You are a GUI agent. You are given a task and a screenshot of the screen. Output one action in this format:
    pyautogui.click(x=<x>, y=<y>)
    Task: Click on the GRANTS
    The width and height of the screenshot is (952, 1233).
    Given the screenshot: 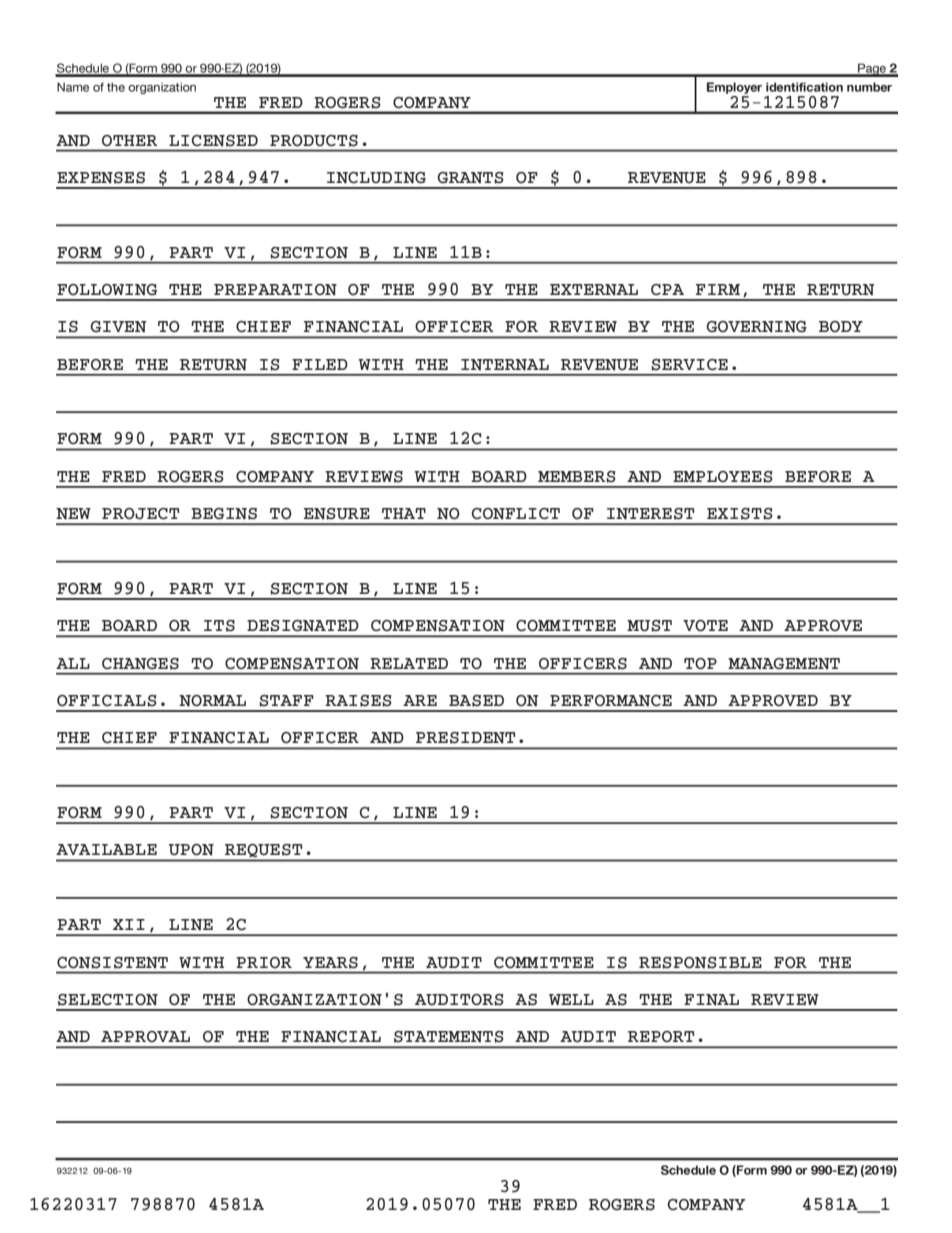 What is the action you would take?
    pyautogui.click(x=470, y=178)
